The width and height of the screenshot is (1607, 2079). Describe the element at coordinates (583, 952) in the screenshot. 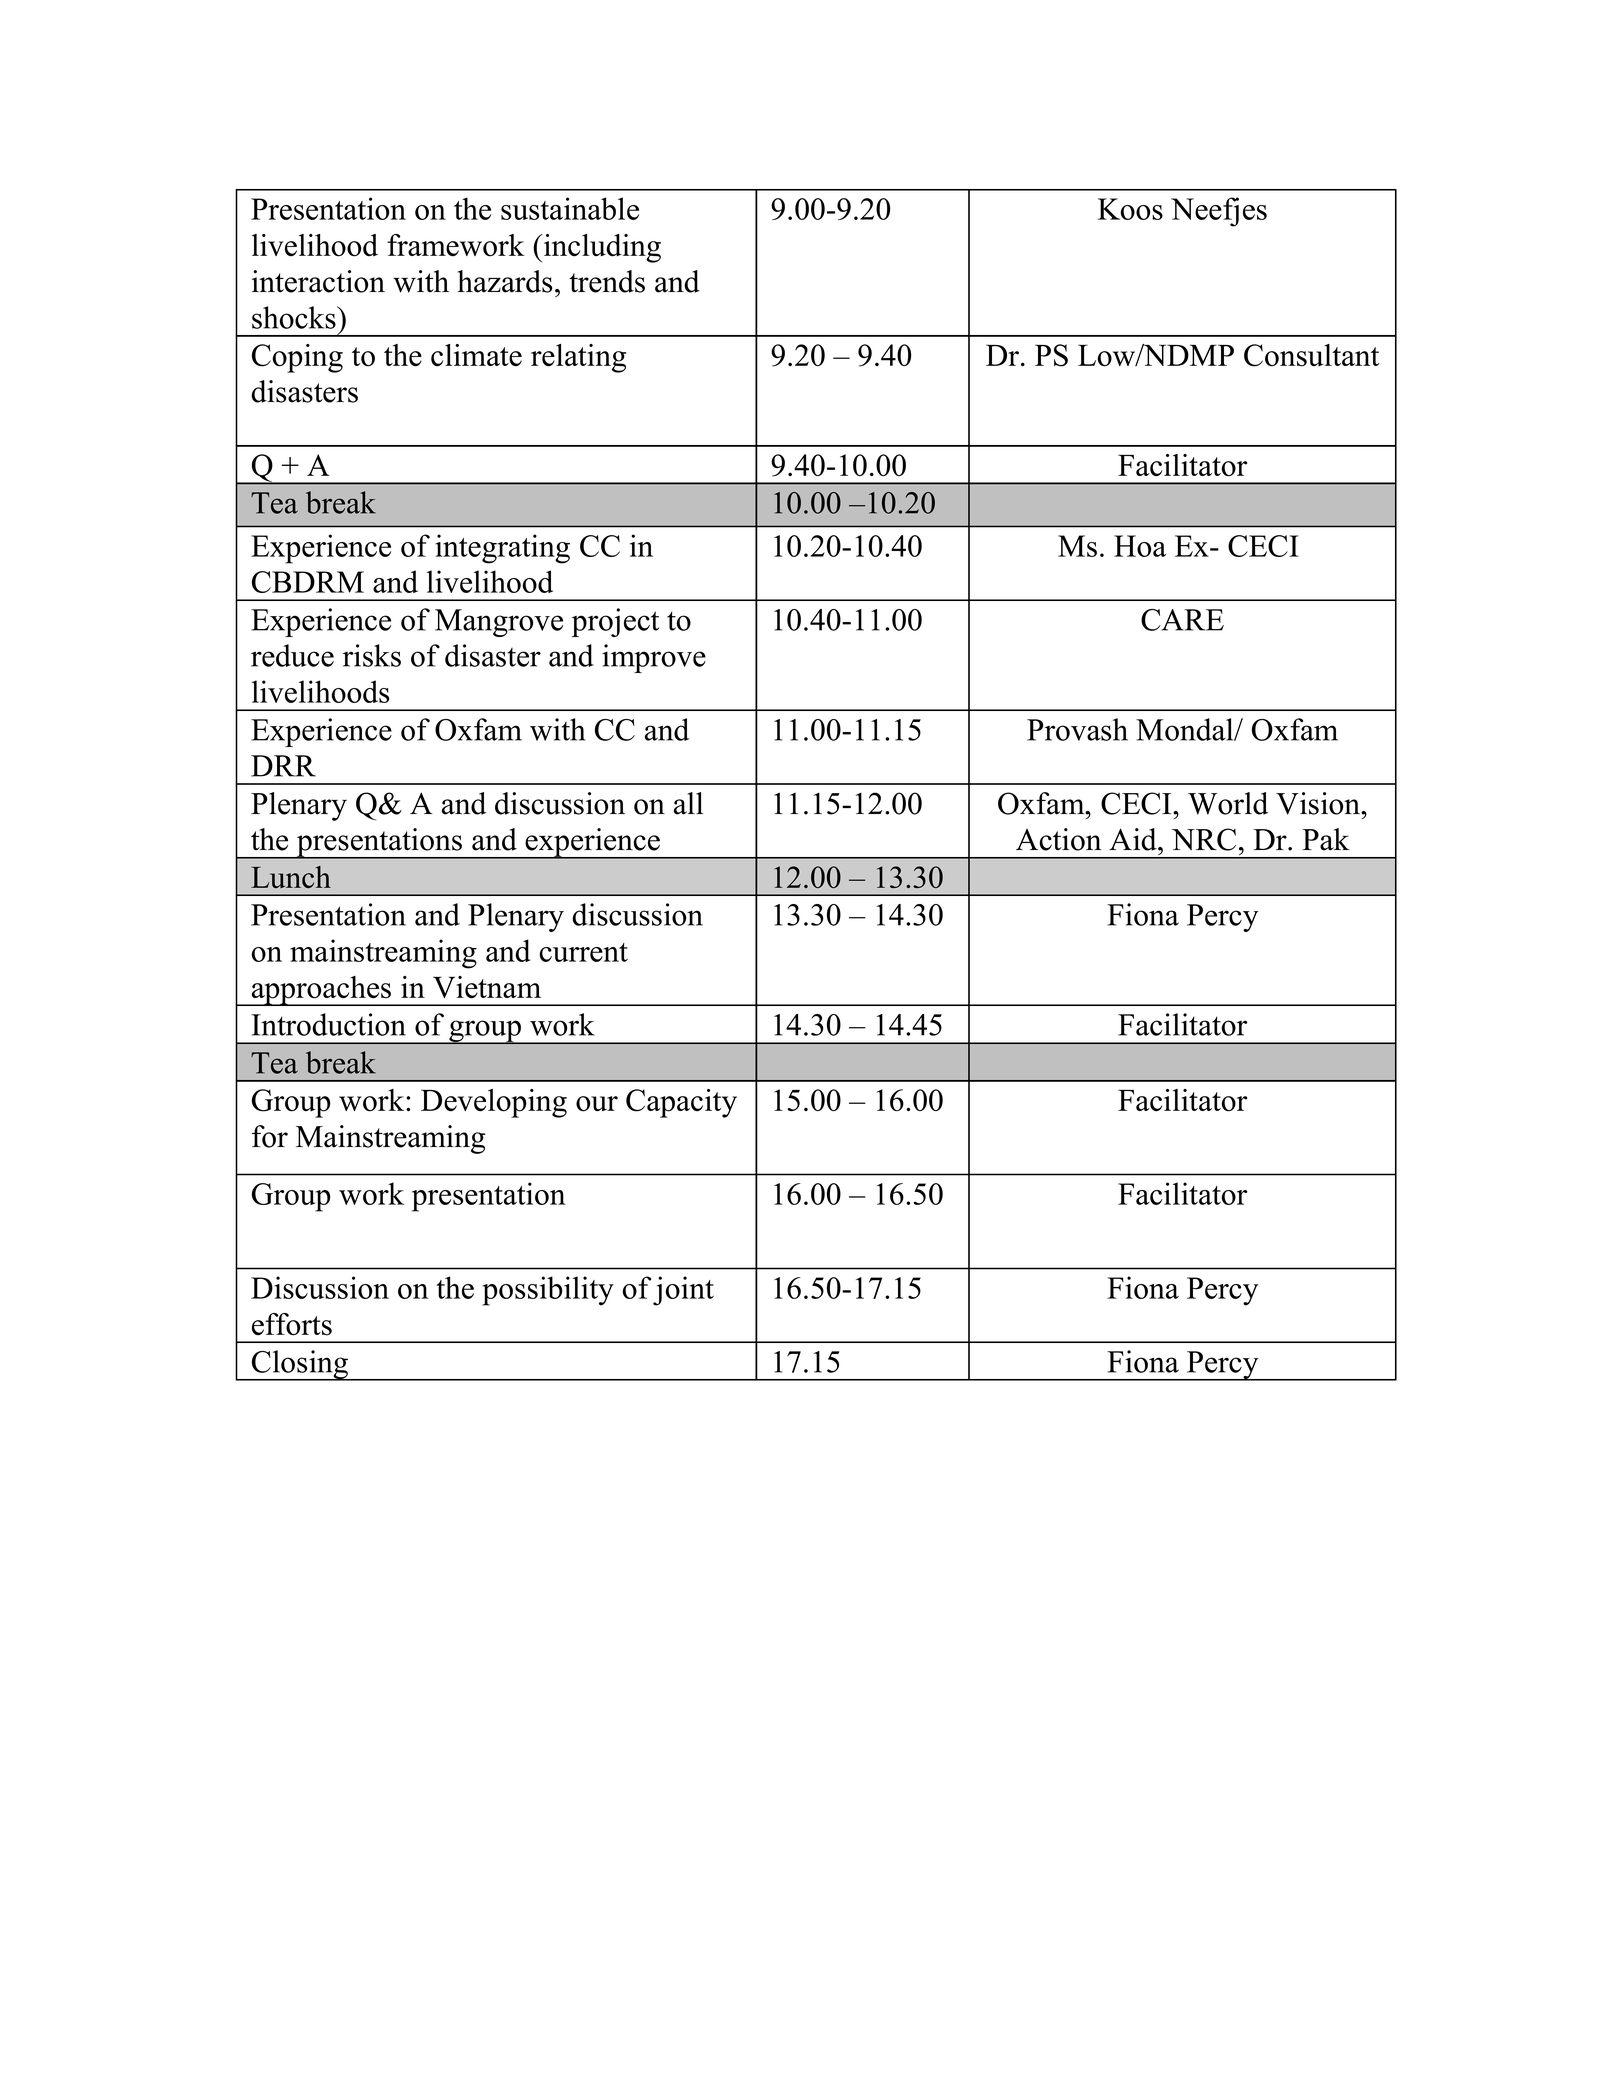

I see `current` at that location.
